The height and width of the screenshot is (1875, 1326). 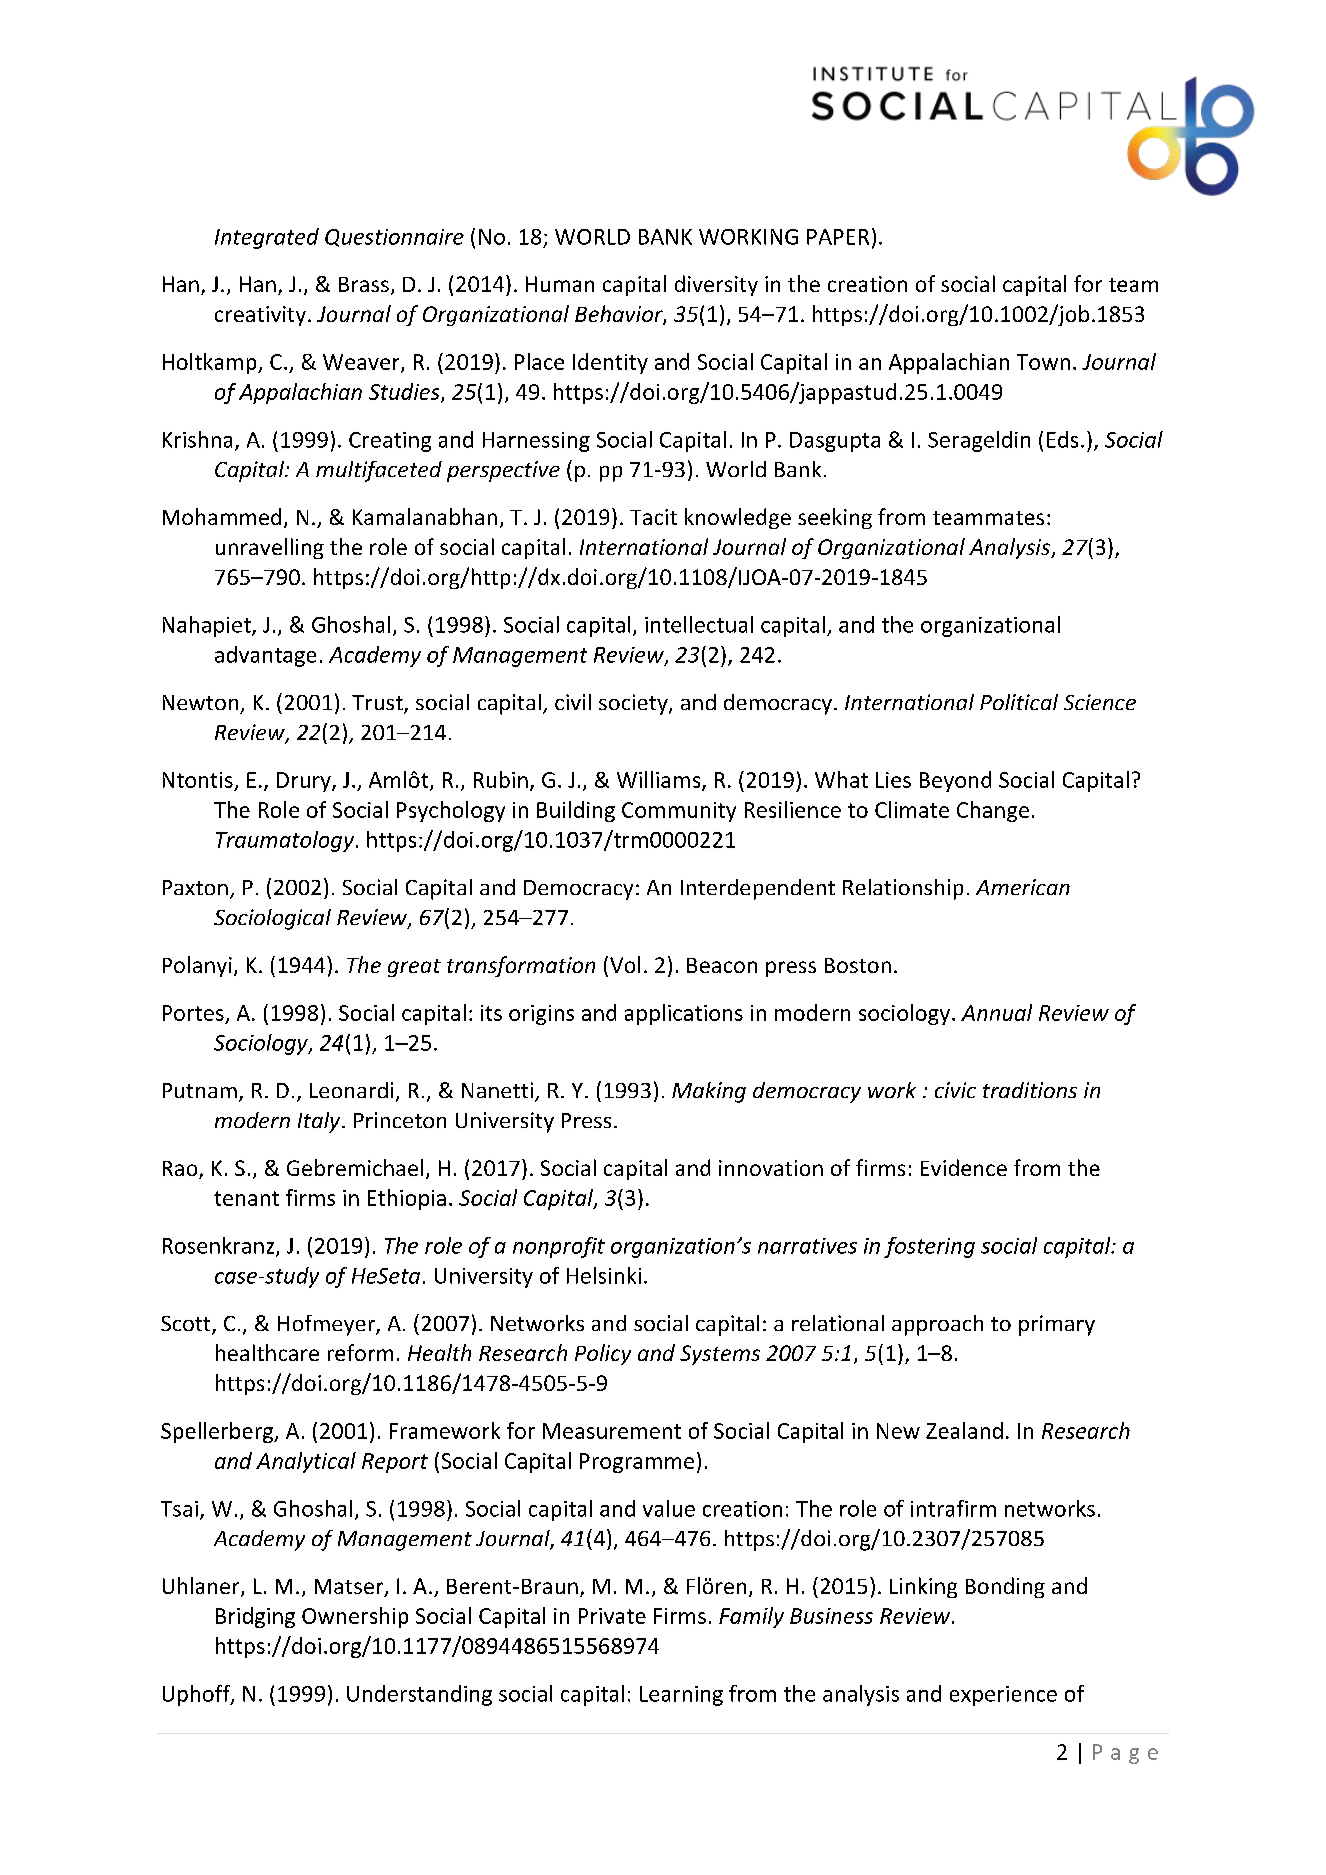 What do you see at coordinates (305, 782) in the screenshot?
I see `Drury` at bounding box center [305, 782].
